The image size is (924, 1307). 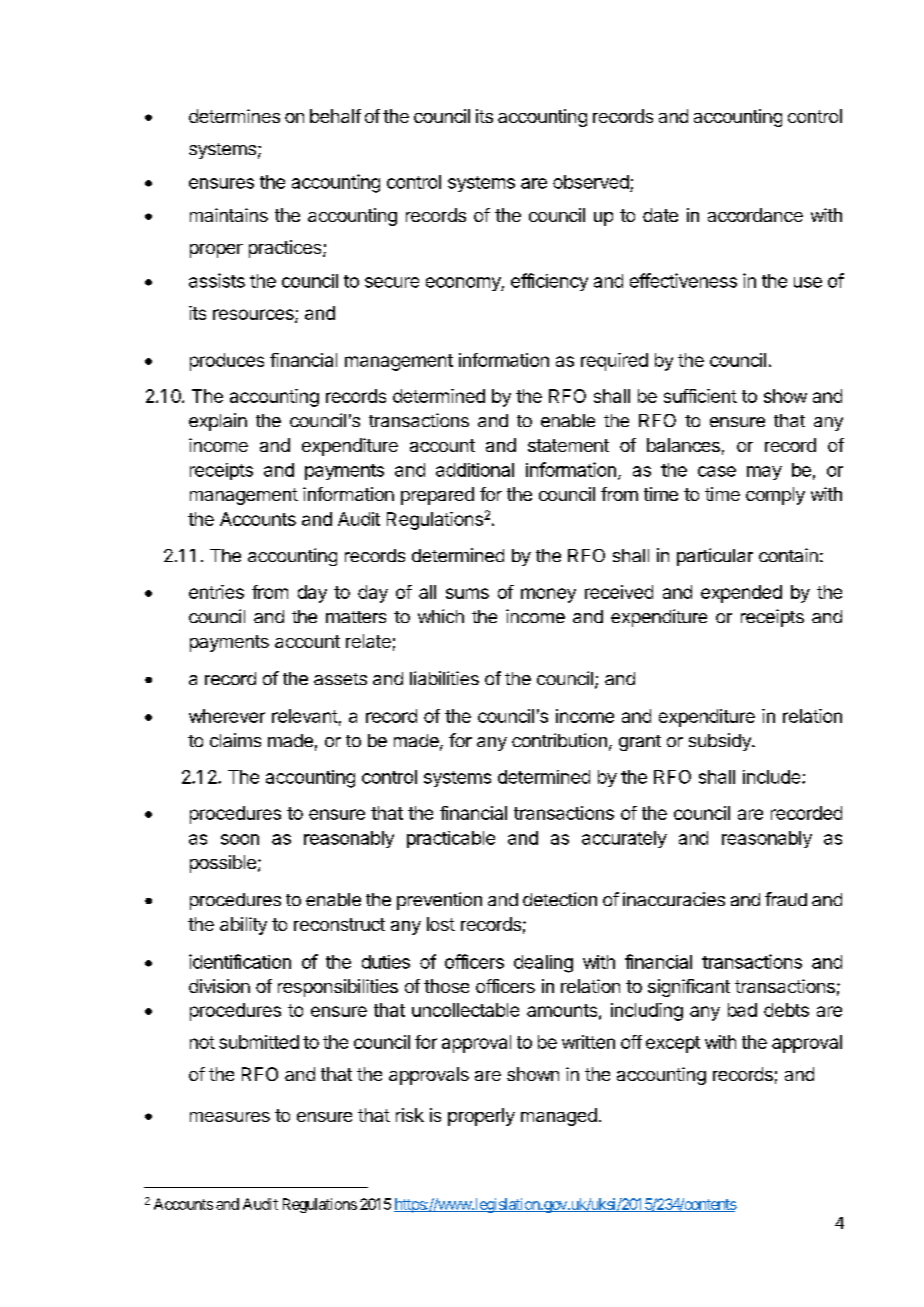 I want to click on sums, so click(x=467, y=593).
